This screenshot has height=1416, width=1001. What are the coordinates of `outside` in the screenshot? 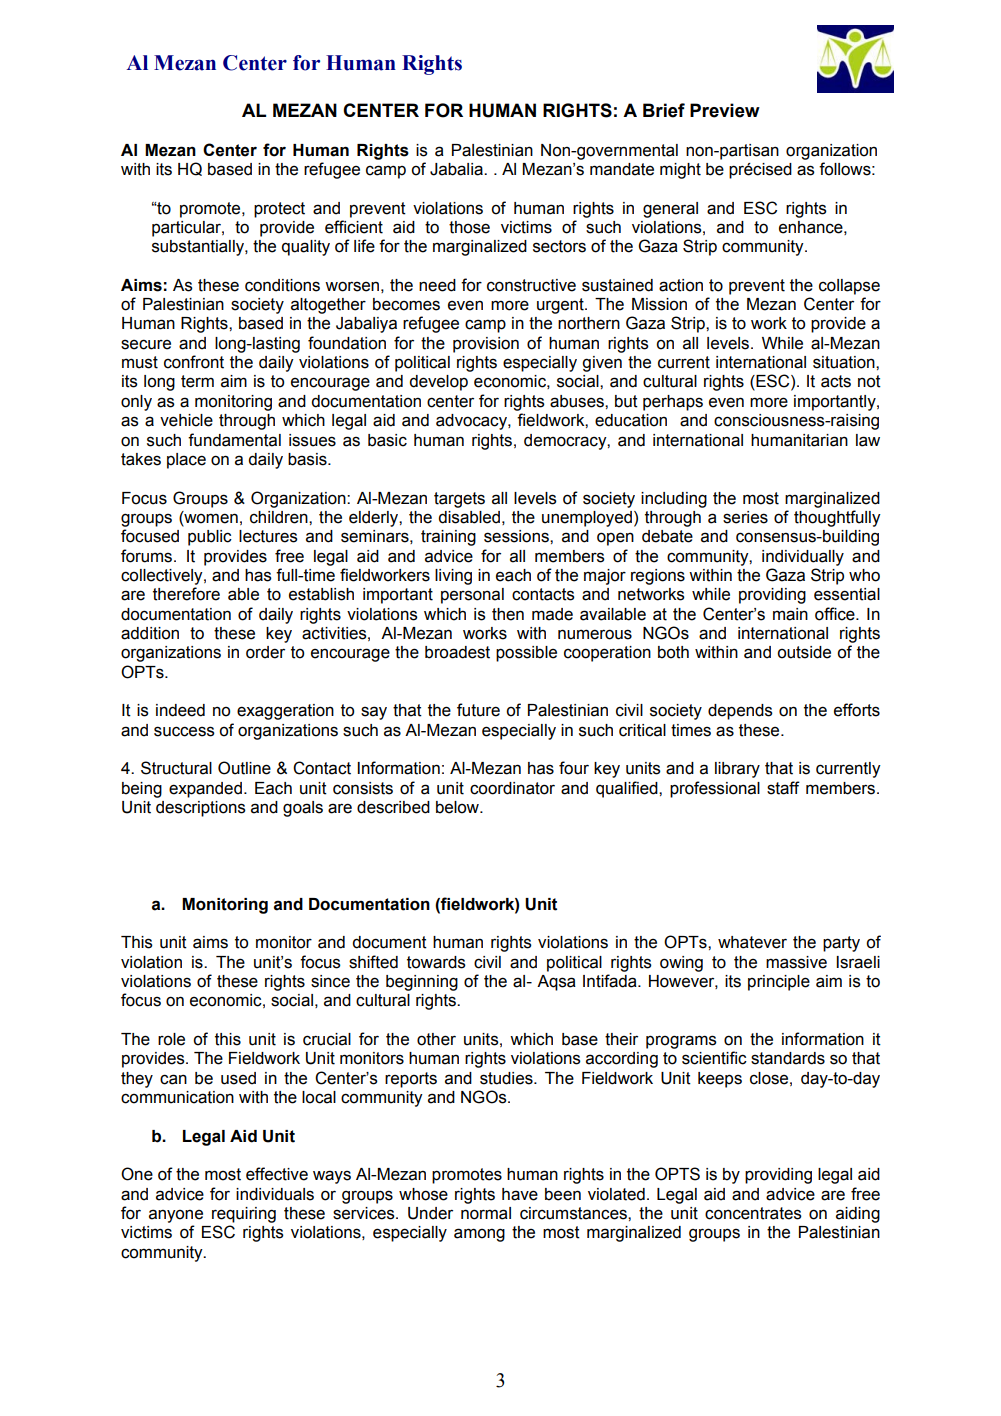 It's located at (804, 652).
